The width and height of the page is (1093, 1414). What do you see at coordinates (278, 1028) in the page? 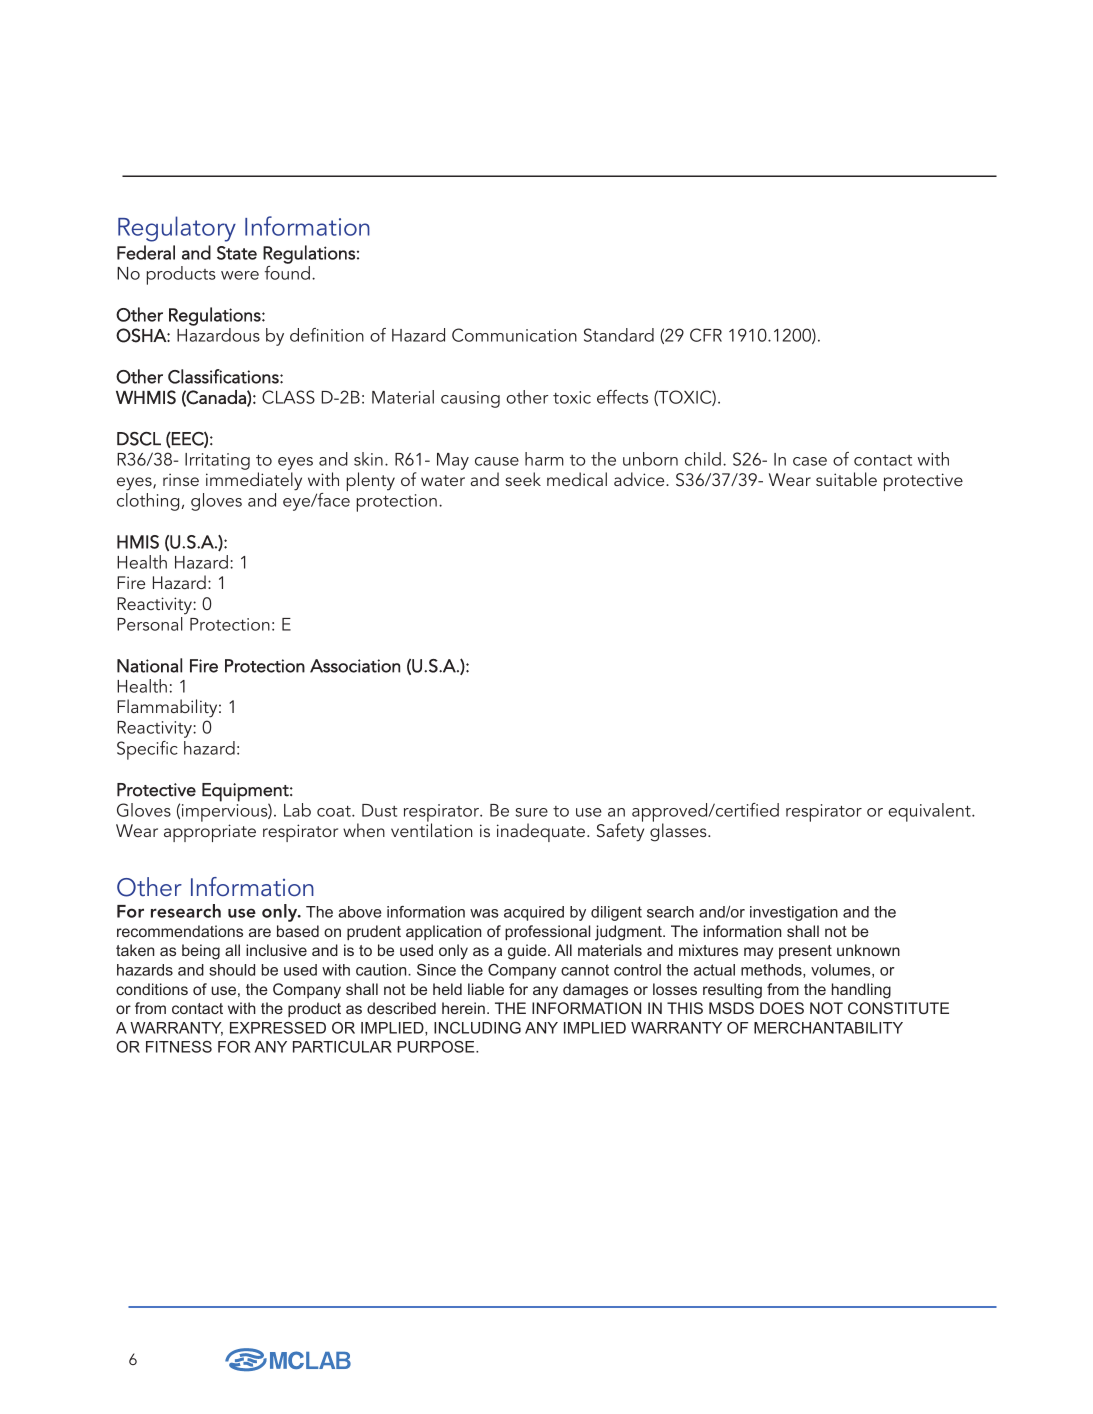
I see `EXPRESSED` at bounding box center [278, 1028].
